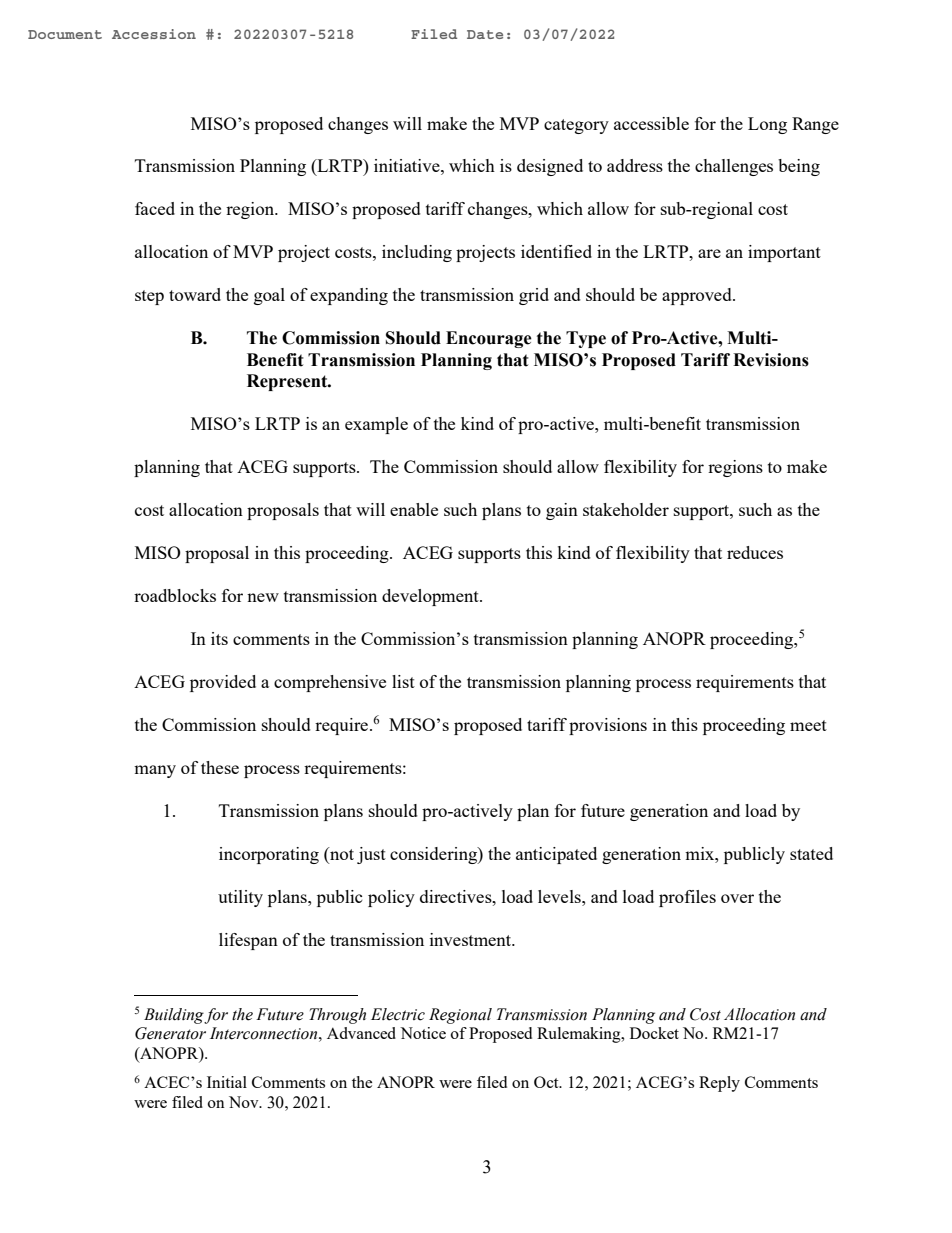 The width and height of the screenshot is (952, 1233). What do you see at coordinates (485, 34) in the screenshot?
I see `Date` at bounding box center [485, 34].
